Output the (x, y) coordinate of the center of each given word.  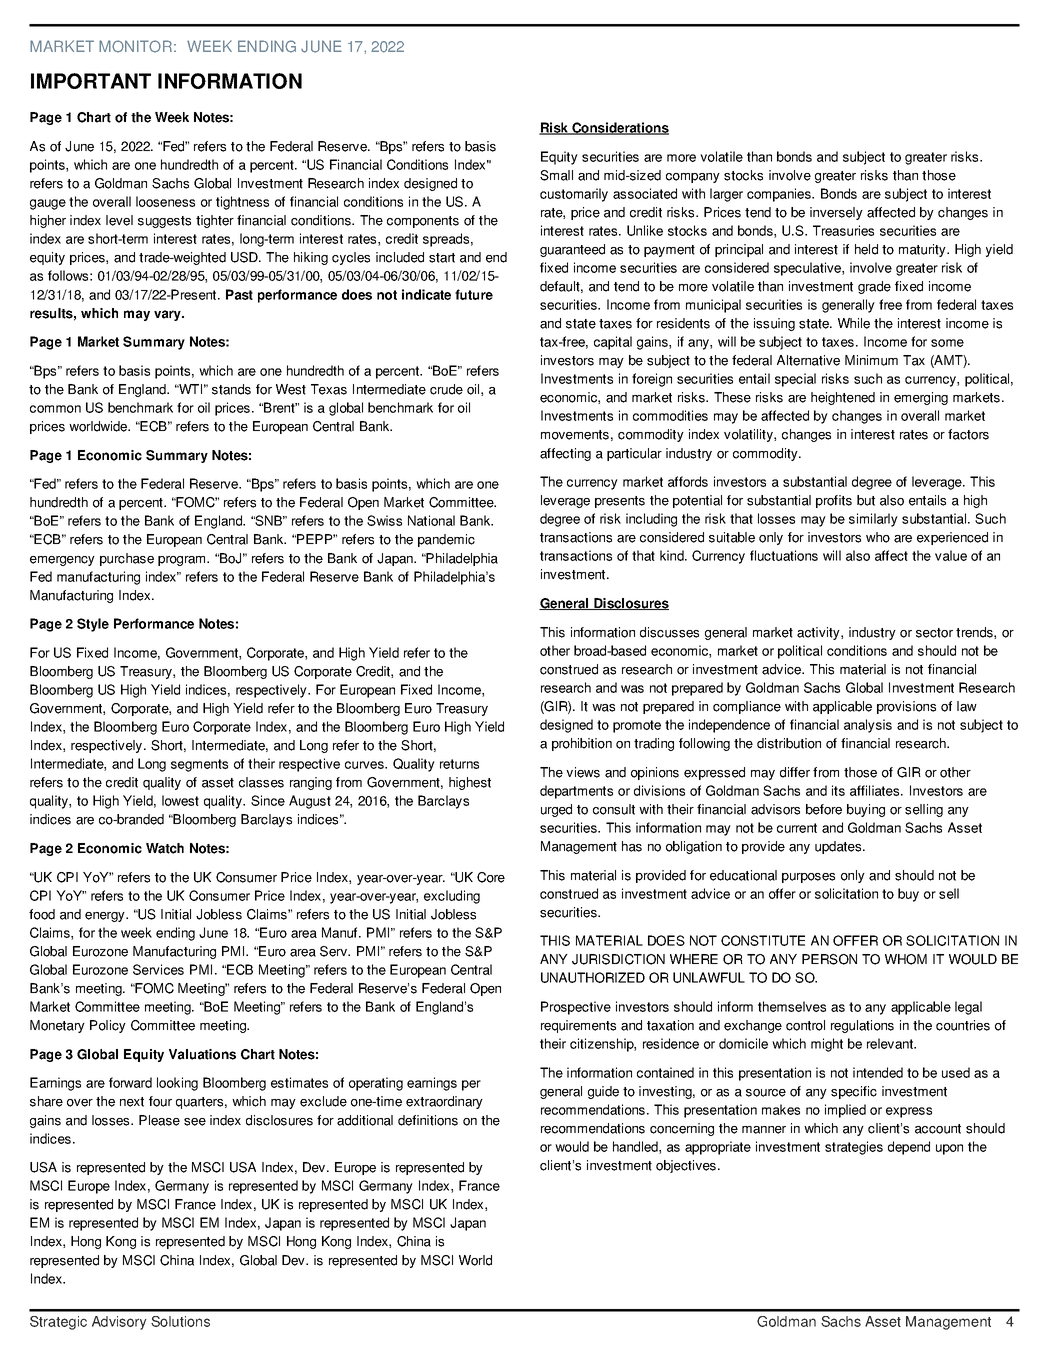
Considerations (619, 128)
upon (949, 1149)
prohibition (582, 744)
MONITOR (135, 46)
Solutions (180, 1321)
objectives (686, 1166)
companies (780, 195)
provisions (906, 707)
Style (93, 625)
